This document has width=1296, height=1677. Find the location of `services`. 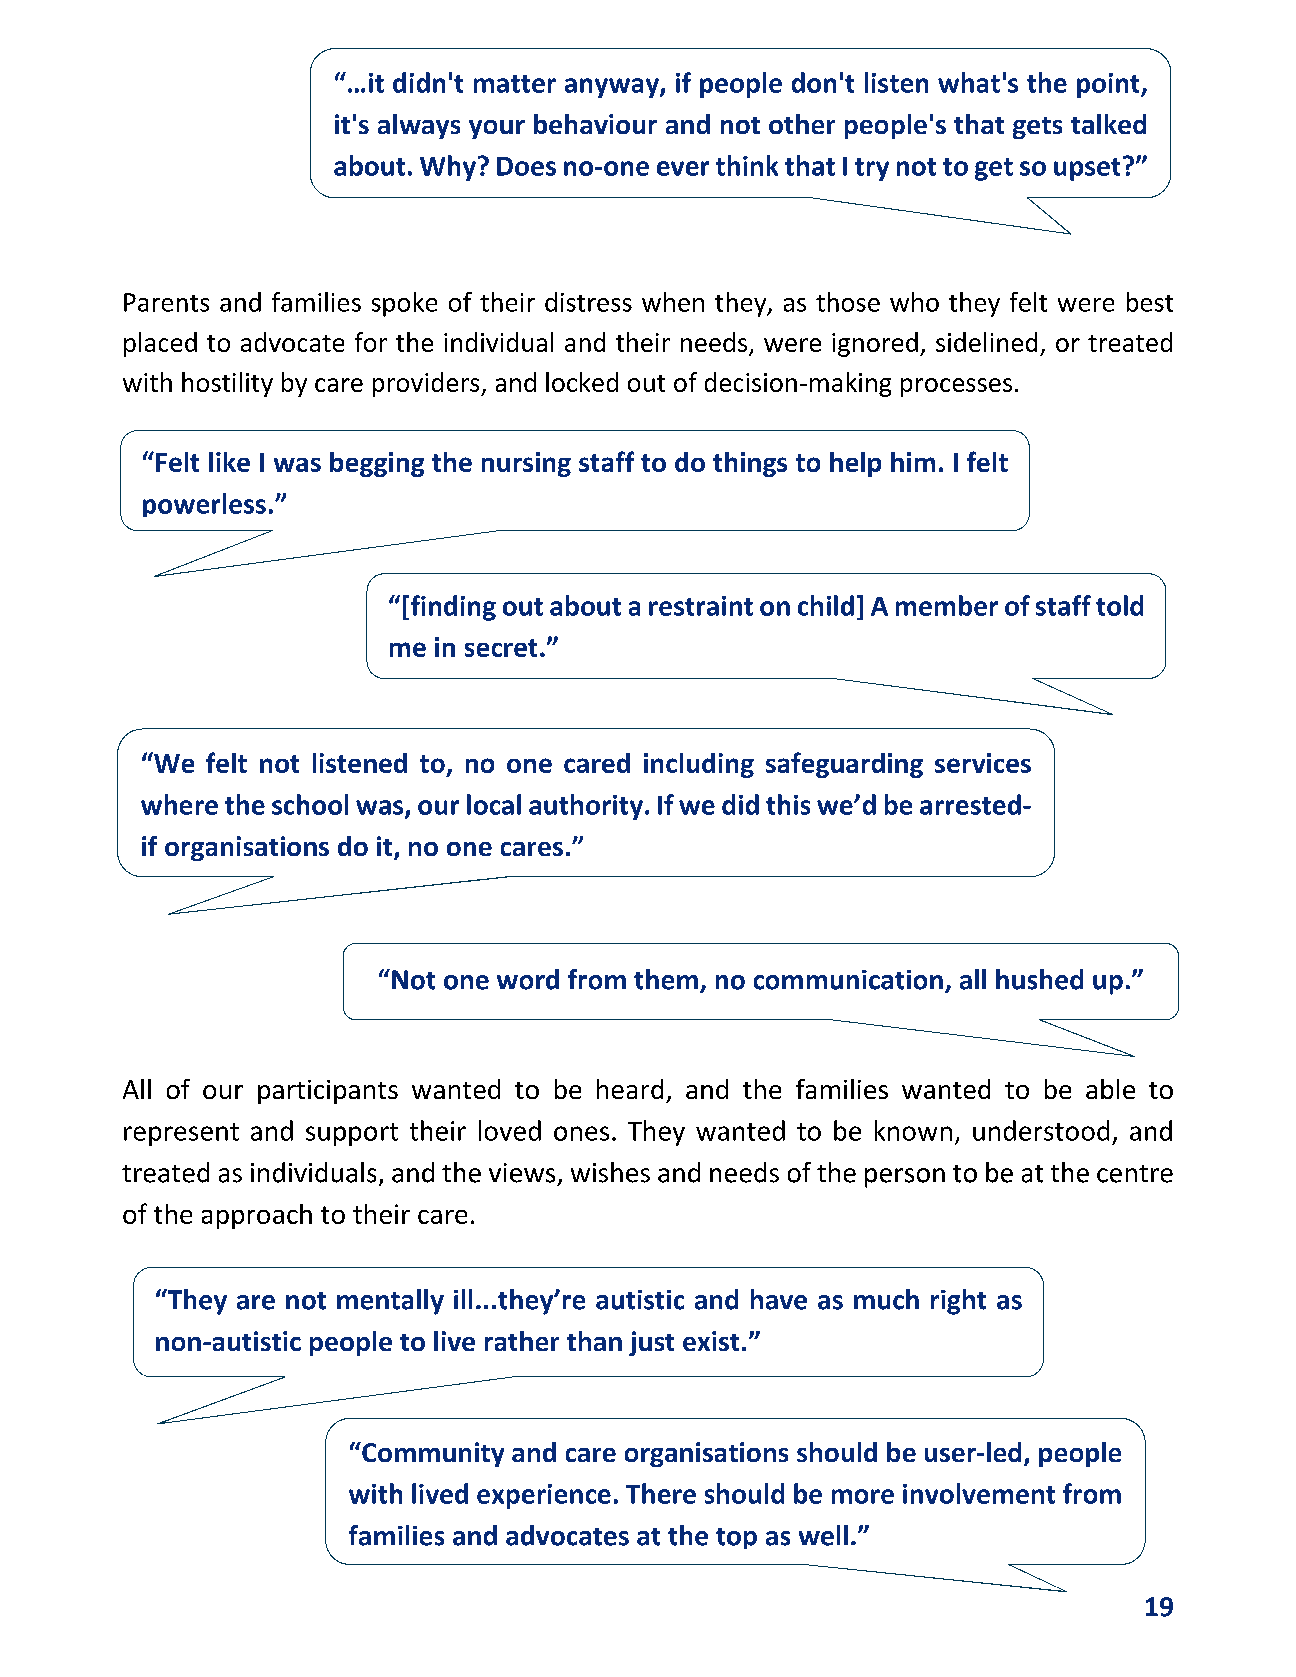

services is located at coordinates (983, 763).
